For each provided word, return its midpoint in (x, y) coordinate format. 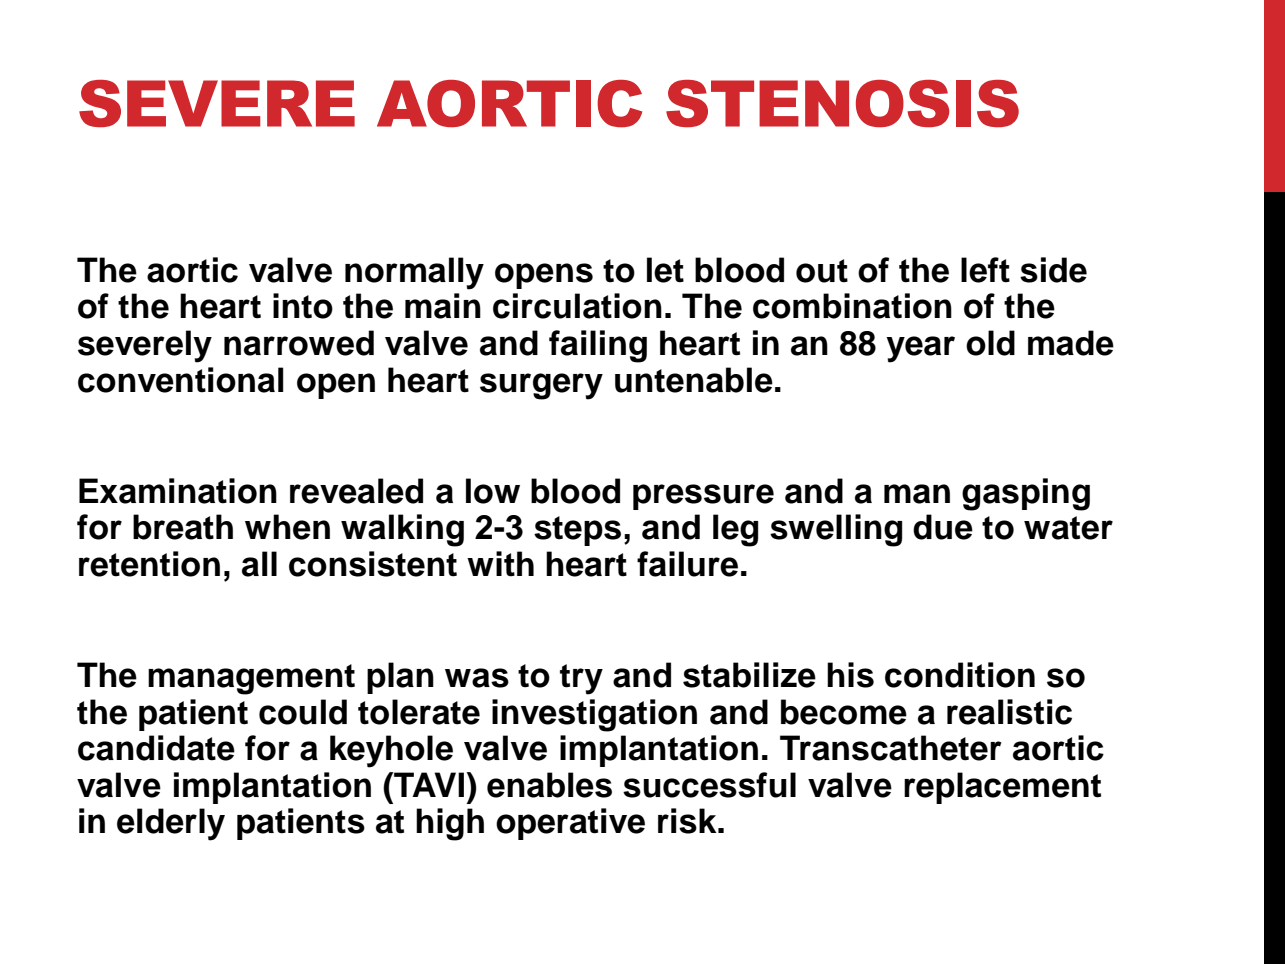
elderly (171, 824)
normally (414, 273)
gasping (1026, 494)
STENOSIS (842, 103)
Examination (178, 491)
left (985, 270)
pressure (703, 497)
